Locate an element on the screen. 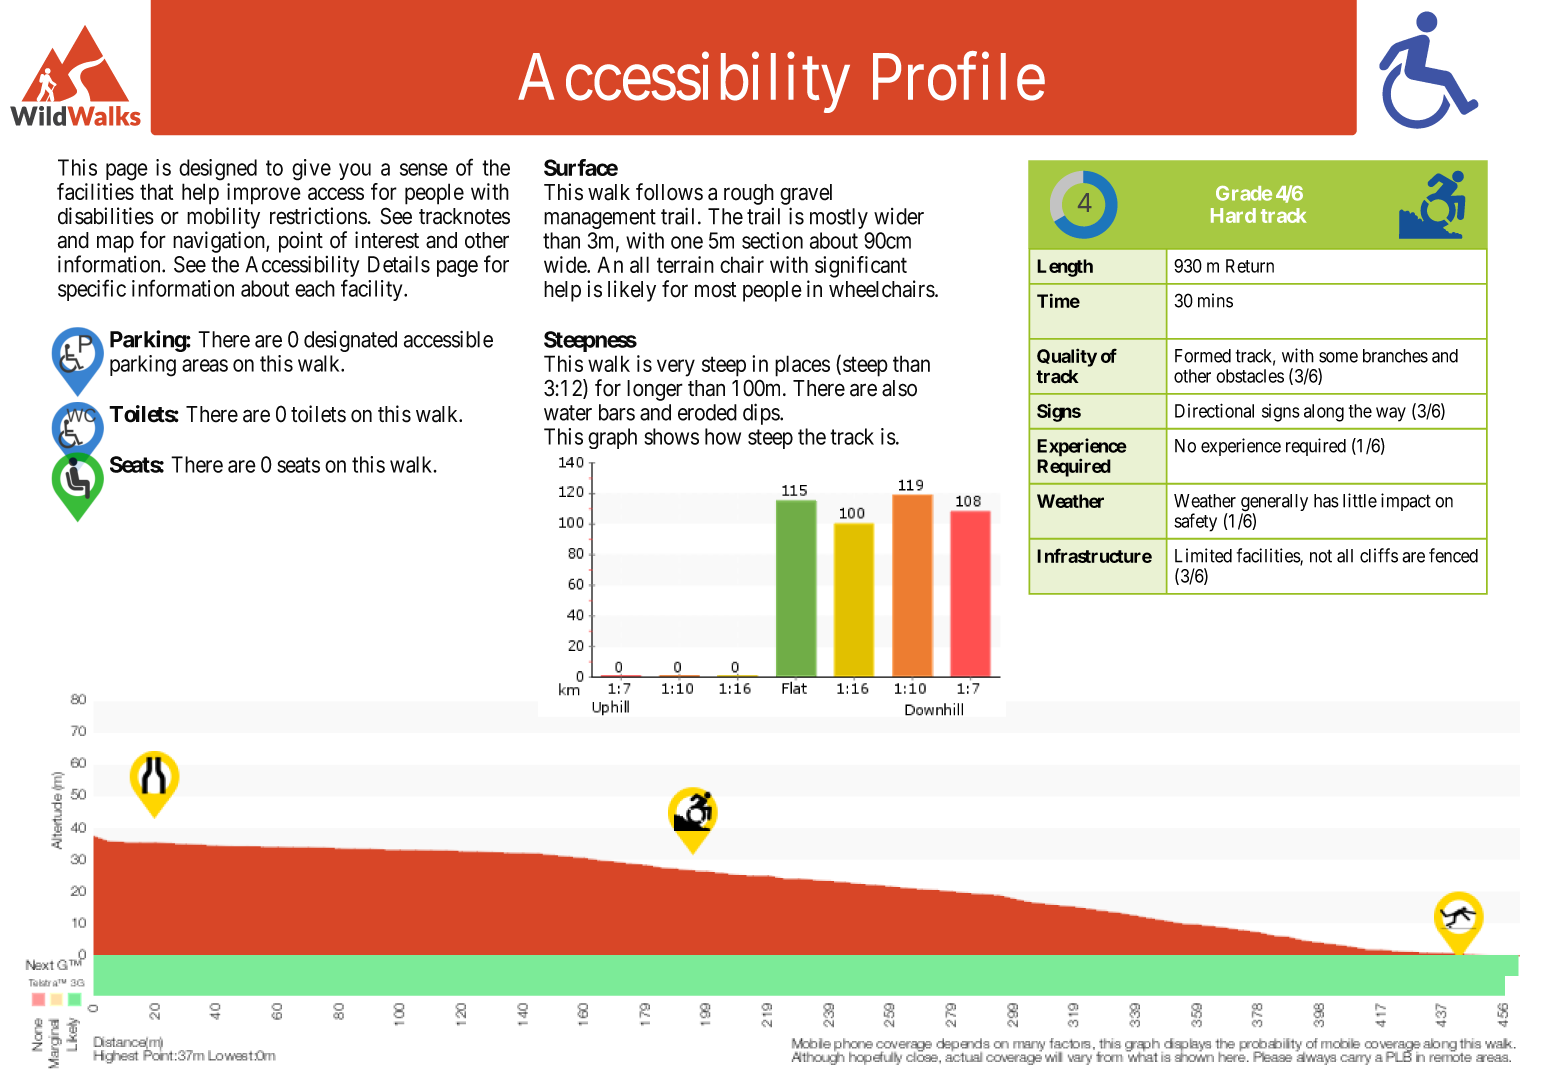  places is located at coordinates (802, 366).
